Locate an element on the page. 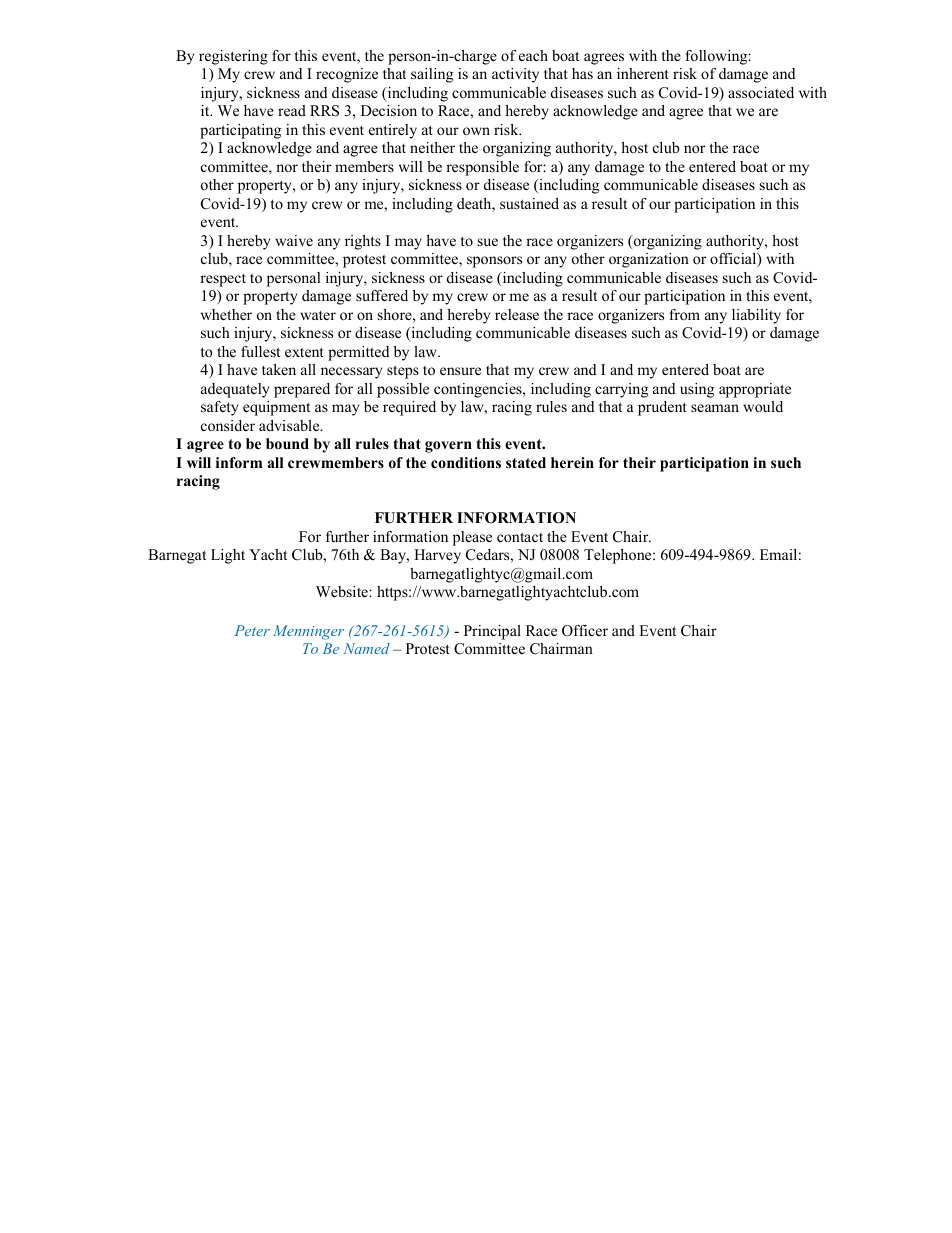 This image has height=1233, width=952. inherent is located at coordinates (643, 73).
